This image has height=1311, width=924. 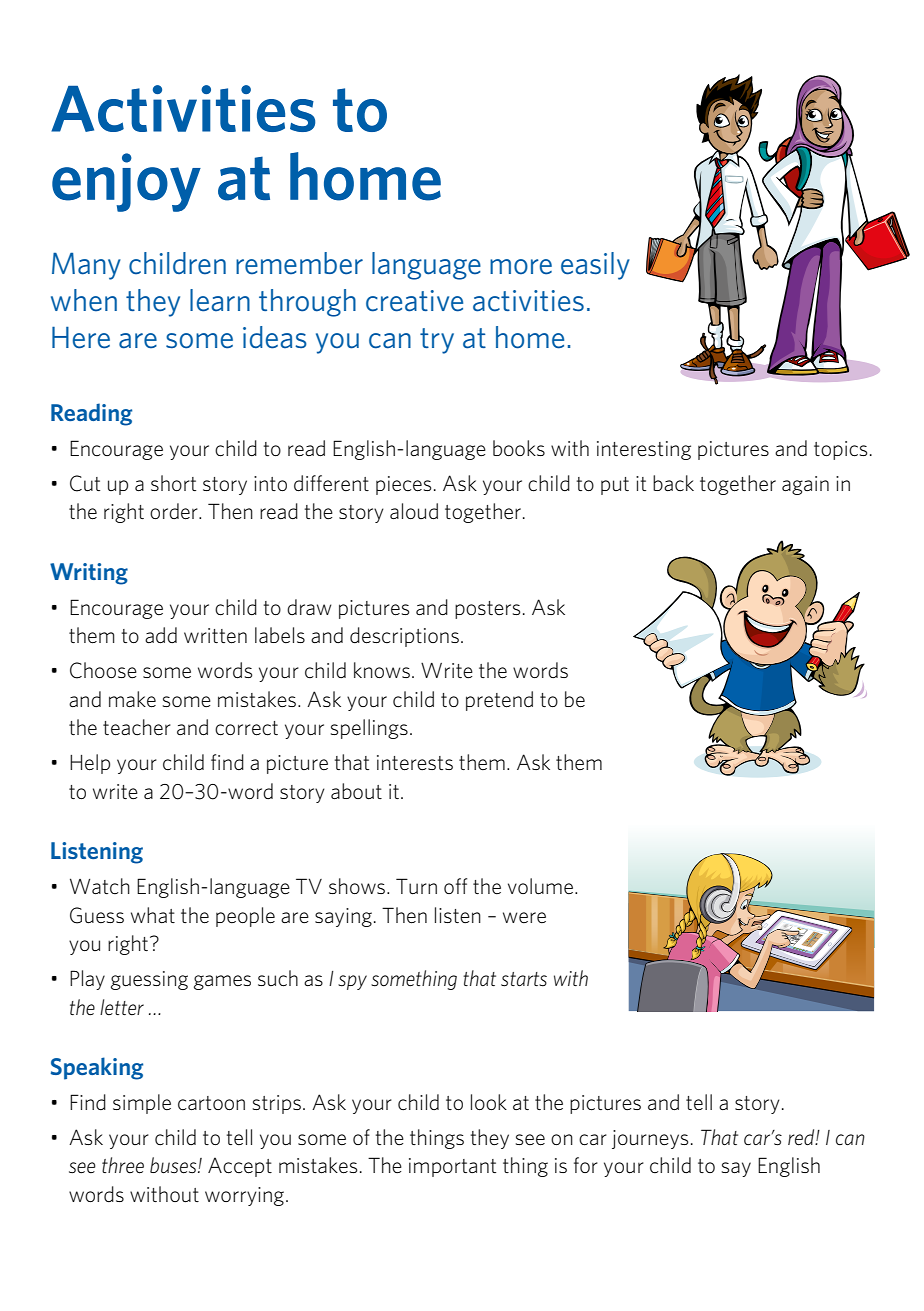 What do you see at coordinates (126, 182) in the image?
I see `enjoy` at bounding box center [126, 182].
